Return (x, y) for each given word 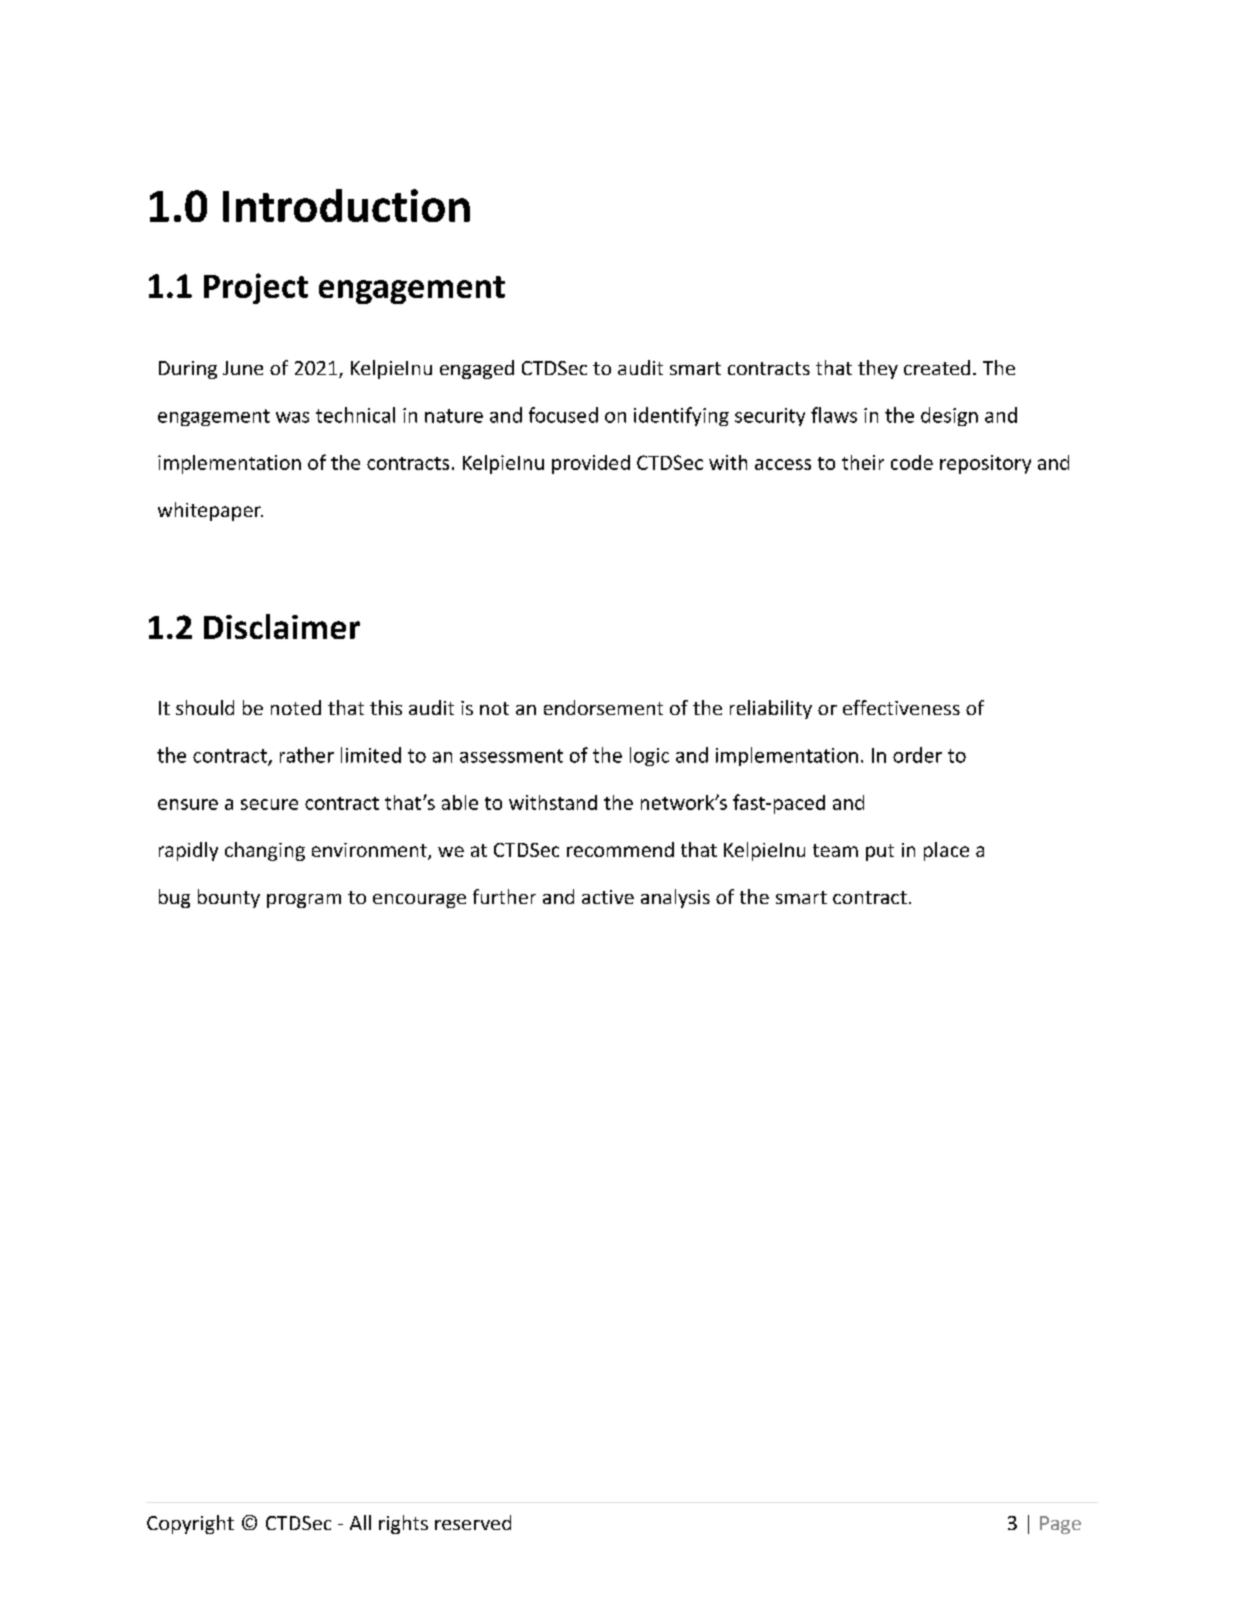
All (360, 1522)
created (937, 367)
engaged (477, 369)
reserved (473, 1522)
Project (256, 288)
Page (1060, 1525)
